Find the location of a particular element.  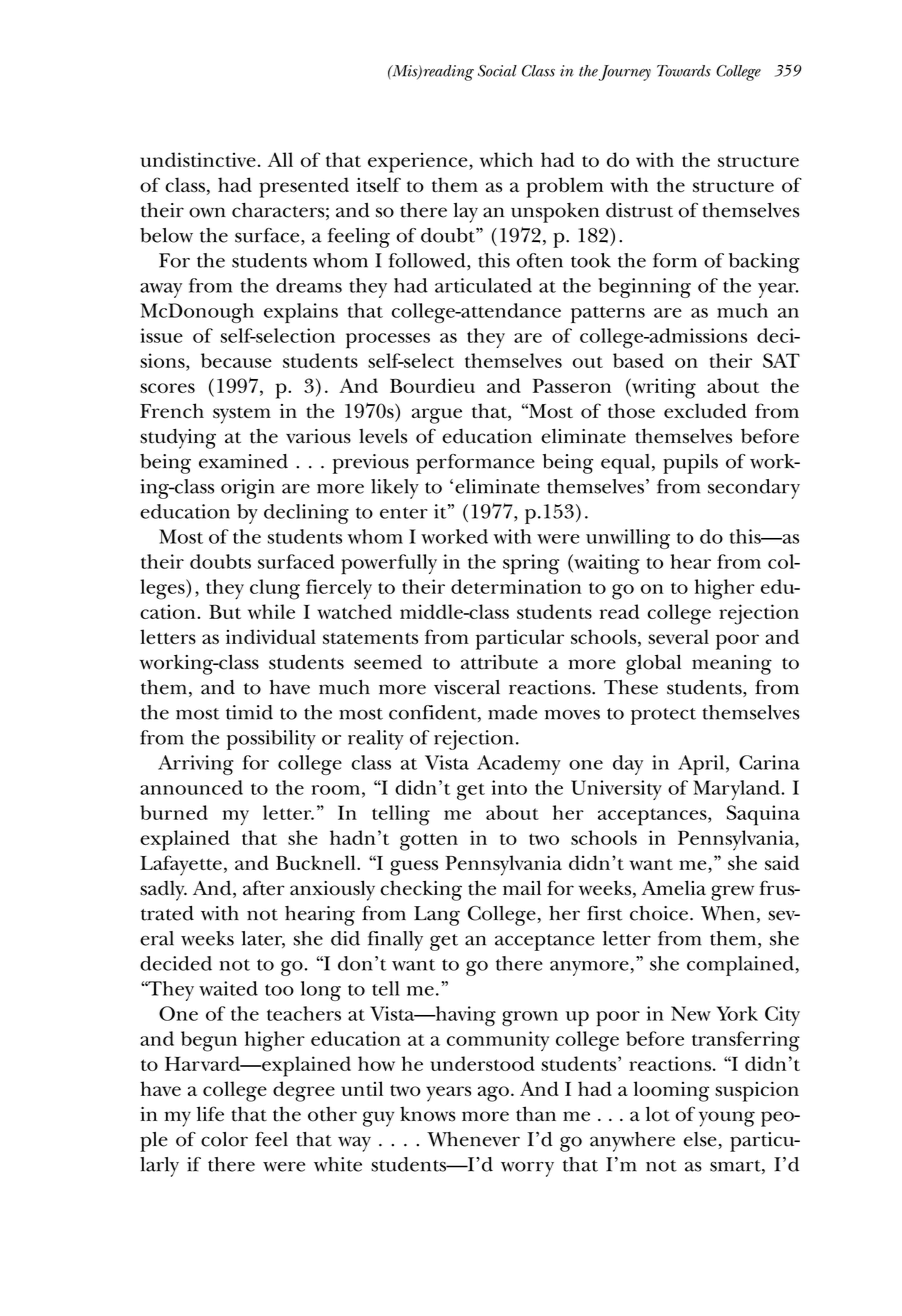

Towards is located at coordinates (684, 71).
